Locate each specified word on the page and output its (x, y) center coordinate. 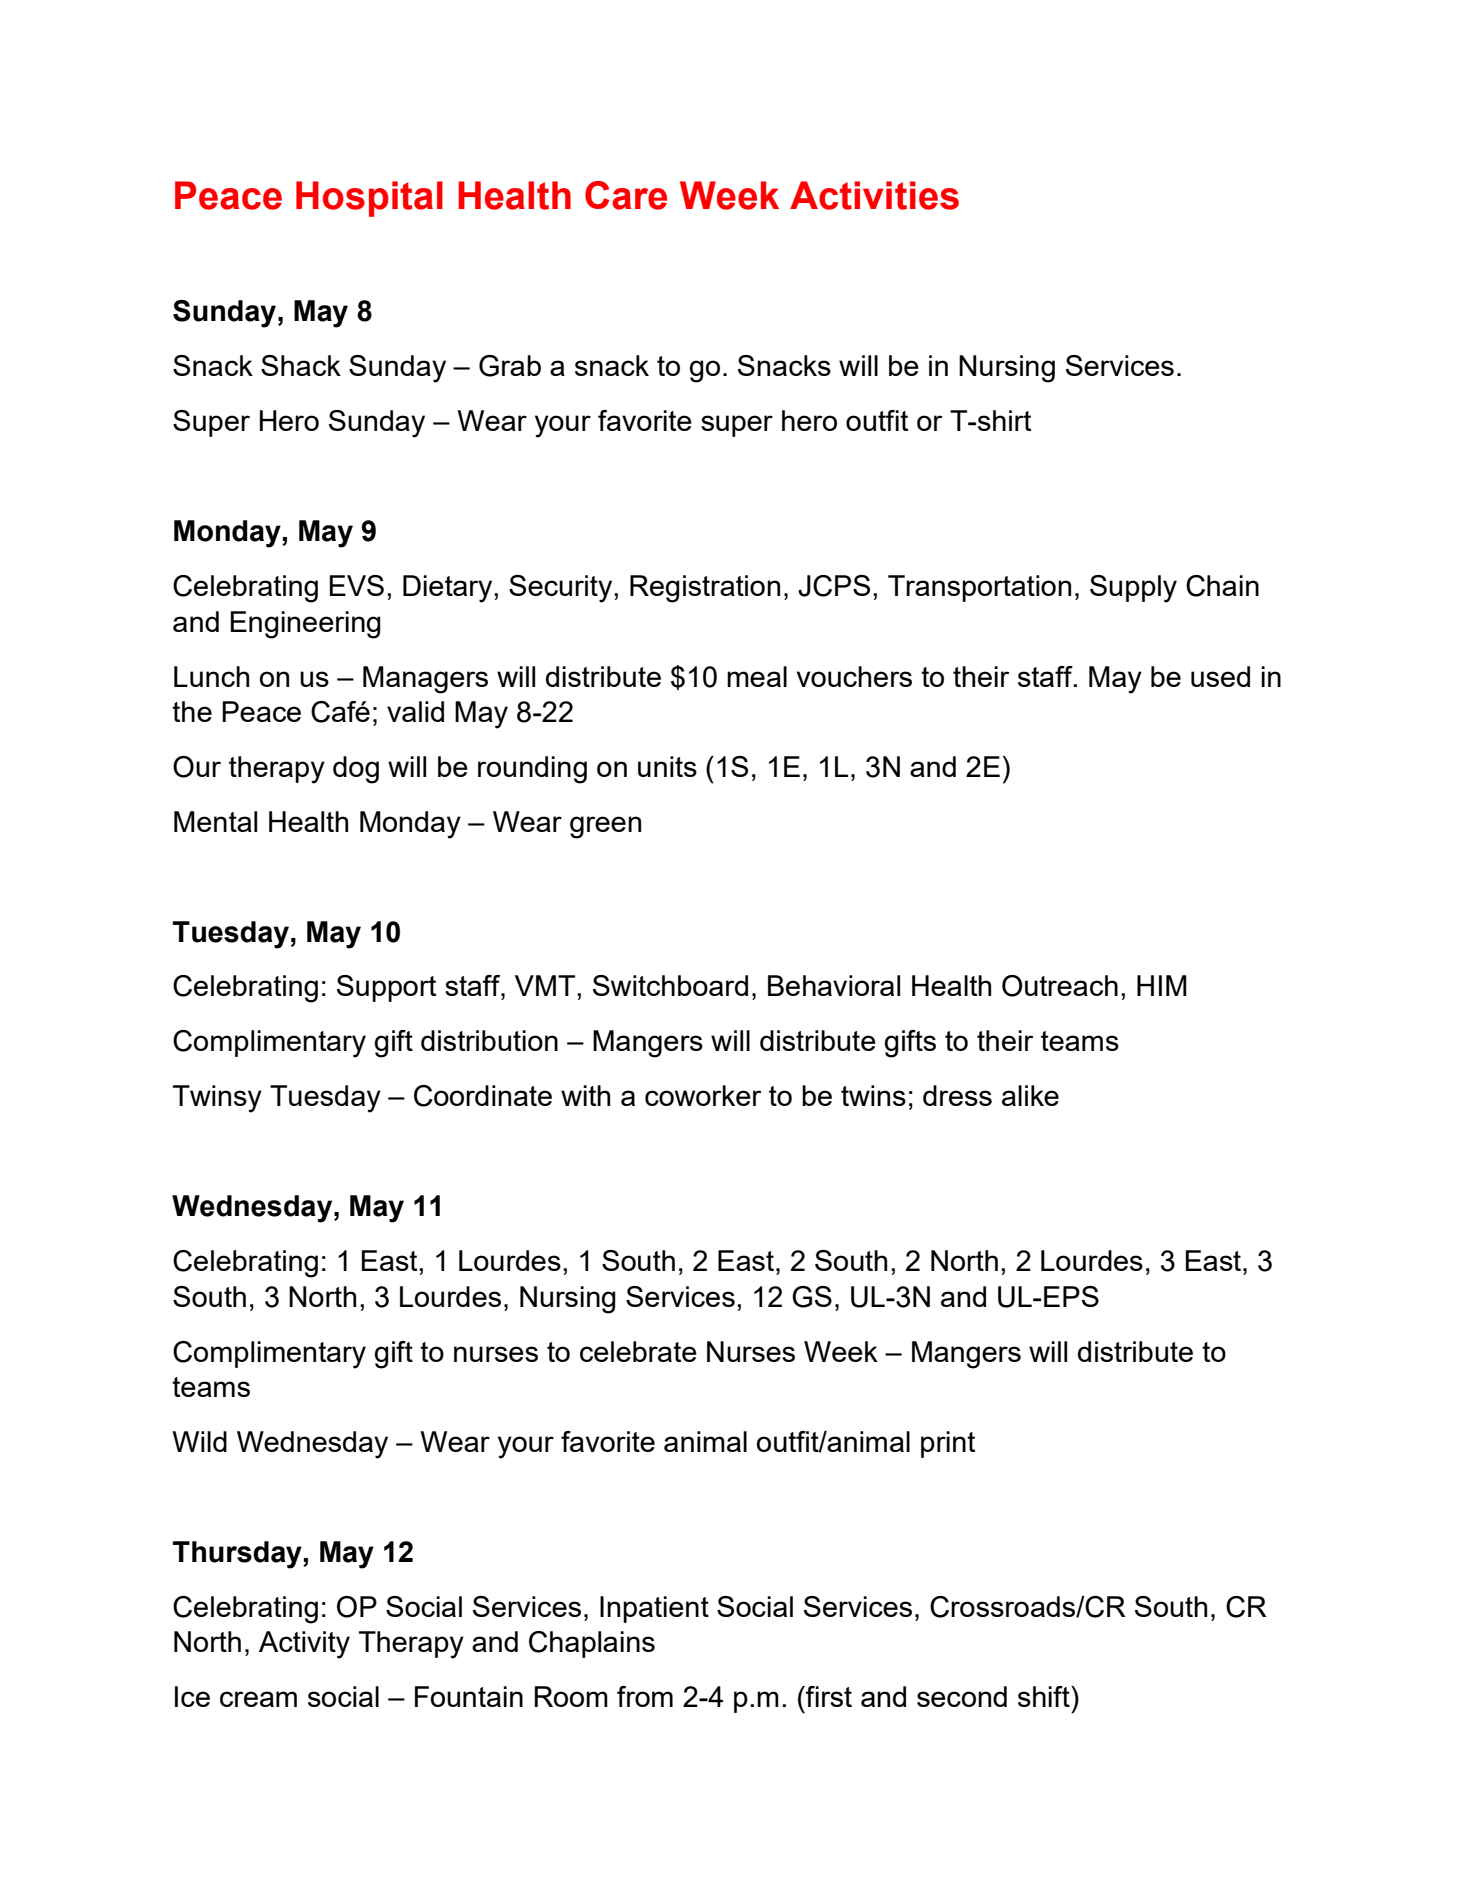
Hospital (369, 199)
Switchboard (670, 985)
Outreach (1060, 986)
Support (386, 988)
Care (626, 195)
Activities (874, 195)
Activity (304, 1645)
